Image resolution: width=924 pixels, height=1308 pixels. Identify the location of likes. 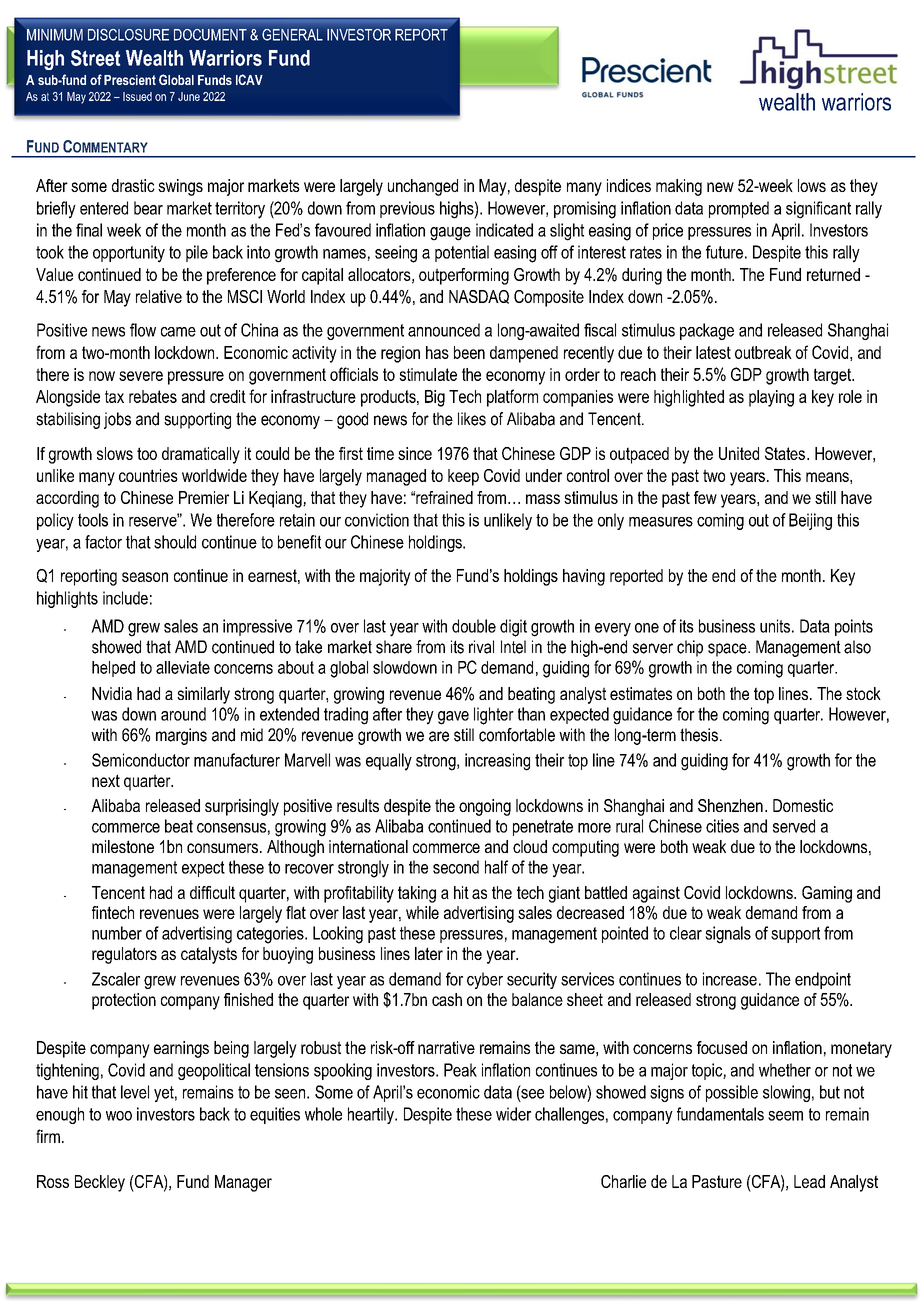
(472, 419).
